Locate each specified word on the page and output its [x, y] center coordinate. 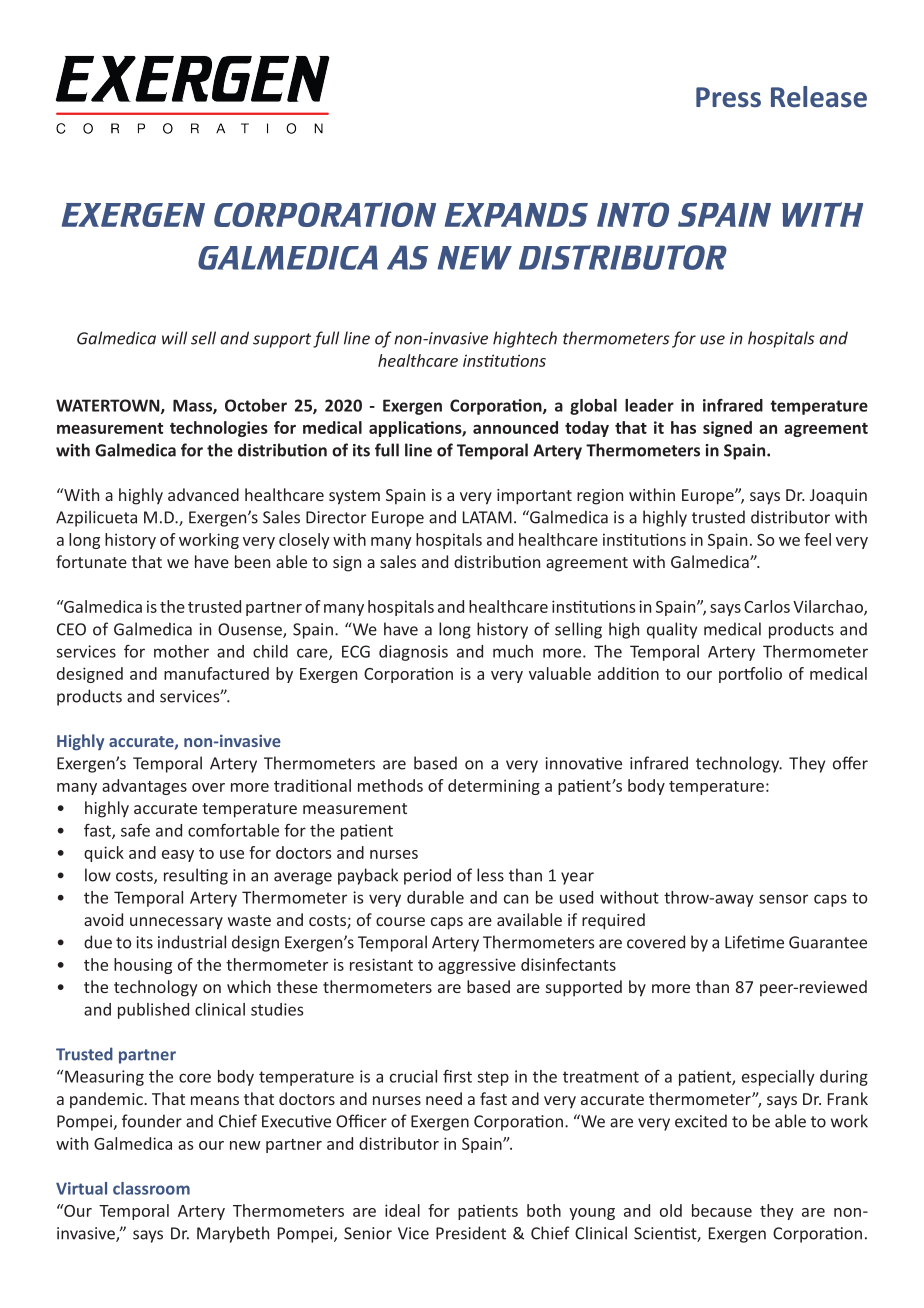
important [534, 497]
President [471, 1233]
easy [178, 856]
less [490, 875]
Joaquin [838, 497]
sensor [783, 899]
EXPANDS [516, 215]
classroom [151, 1188]
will [174, 338]
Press [728, 97]
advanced [203, 494]
